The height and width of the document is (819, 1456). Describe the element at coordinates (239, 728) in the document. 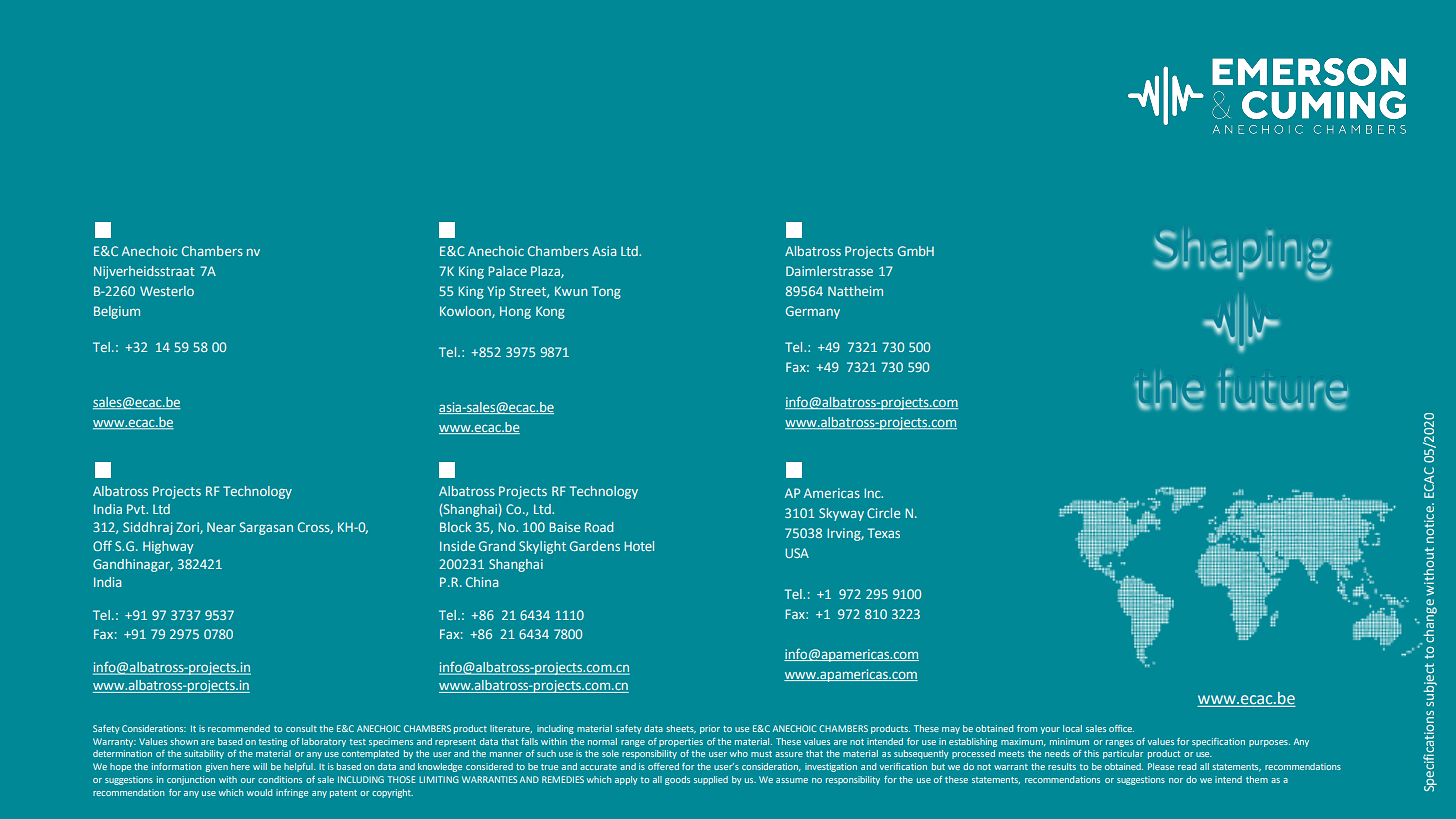

I see `recommended` at that location.
